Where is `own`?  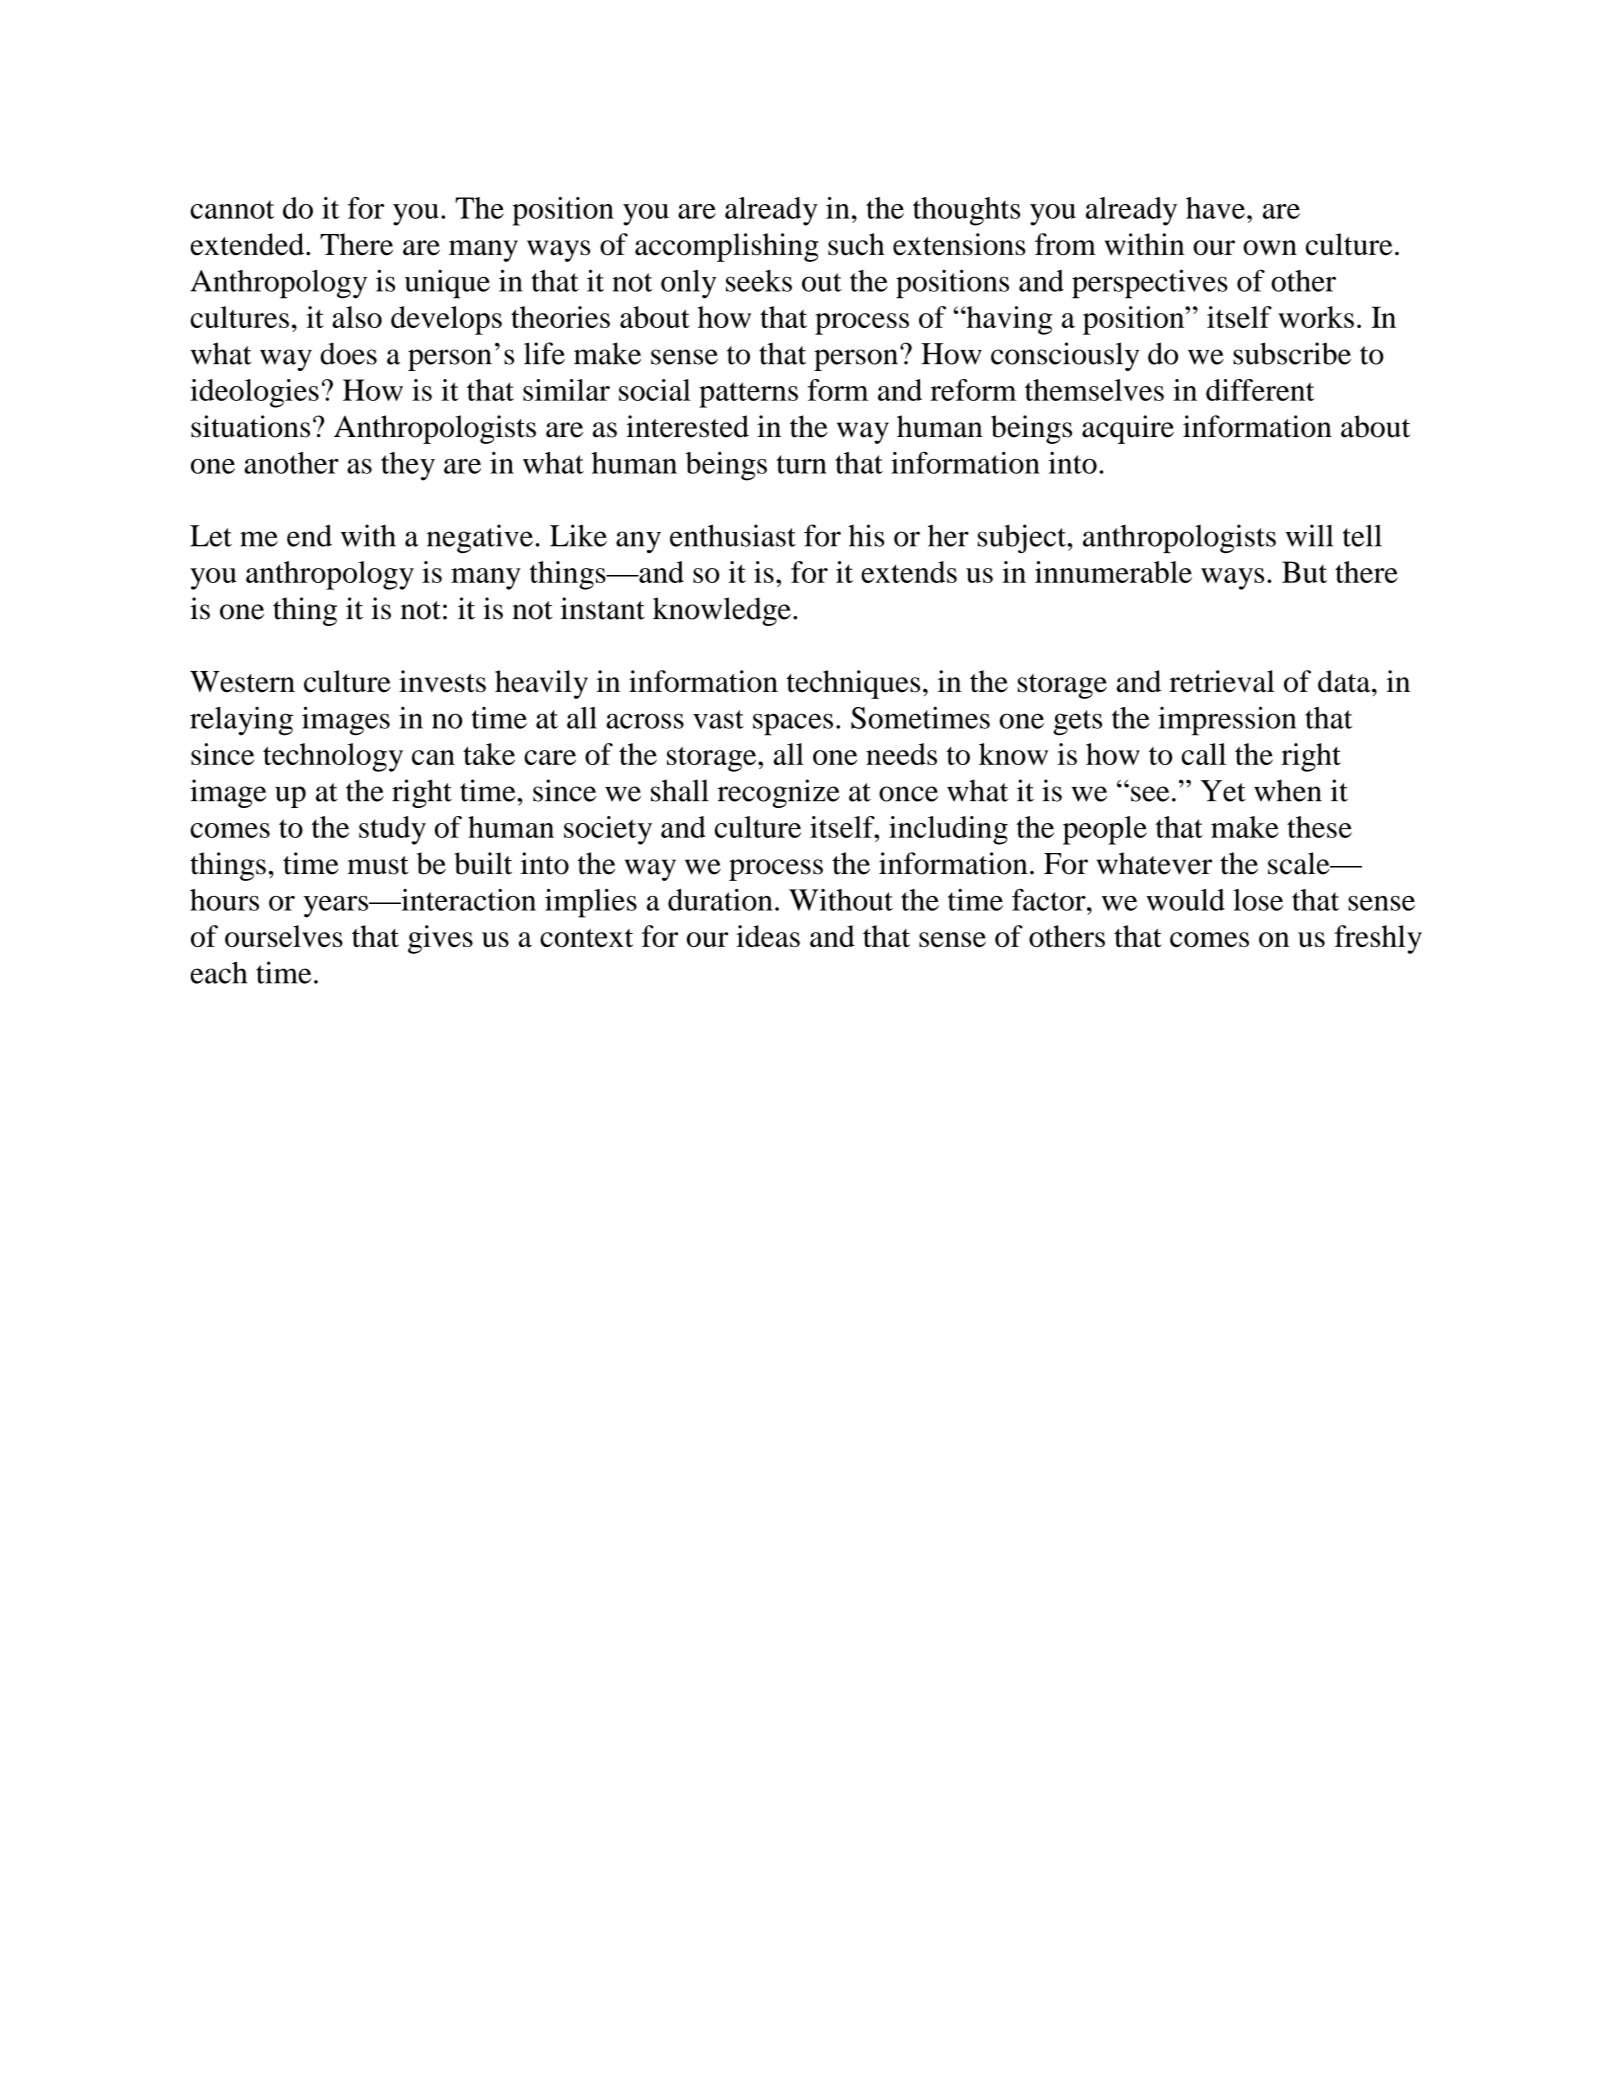 own is located at coordinates (1270, 248).
